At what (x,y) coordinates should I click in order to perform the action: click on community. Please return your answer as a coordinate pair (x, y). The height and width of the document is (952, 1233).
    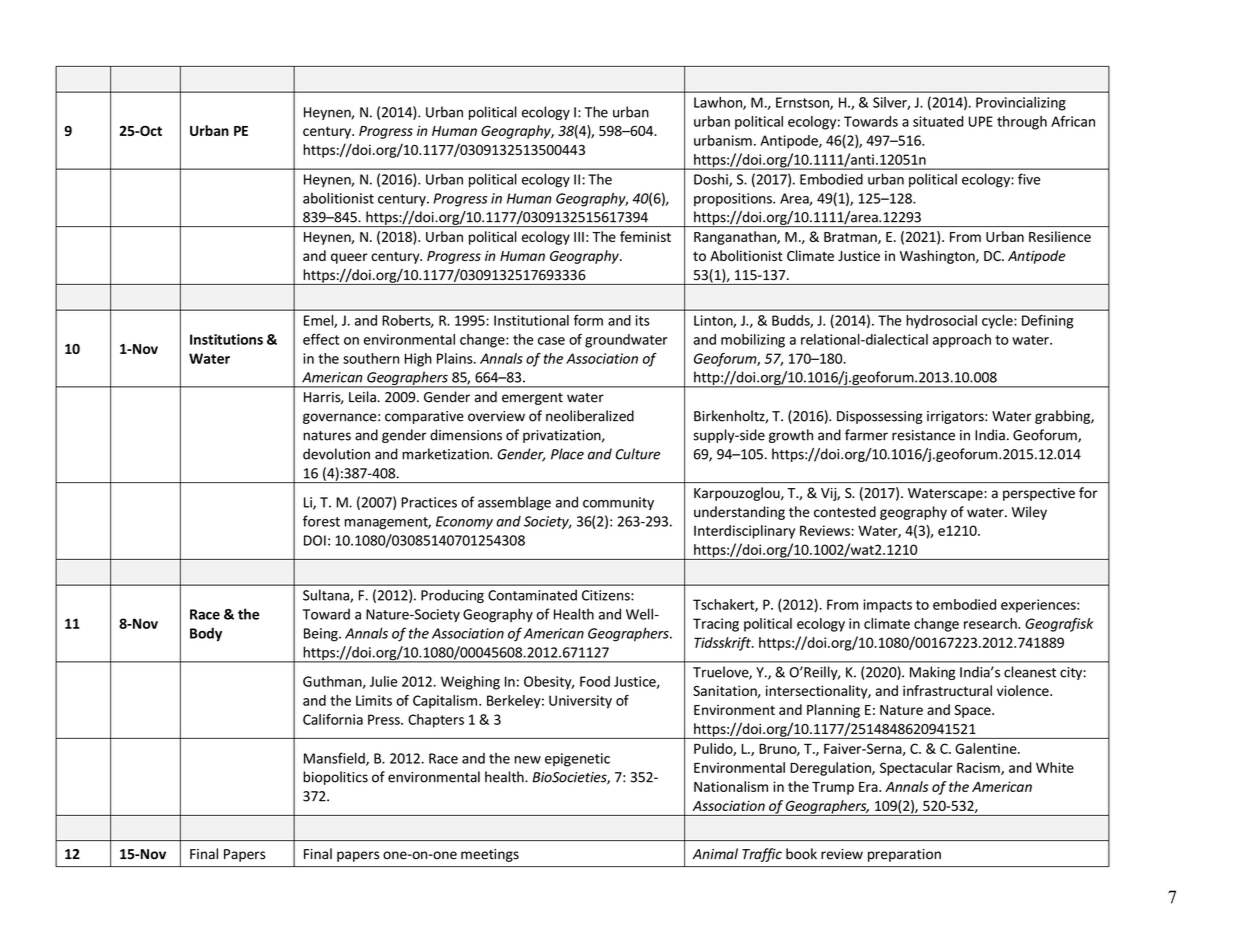
    Looking at the image, I should click on (618, 503).
